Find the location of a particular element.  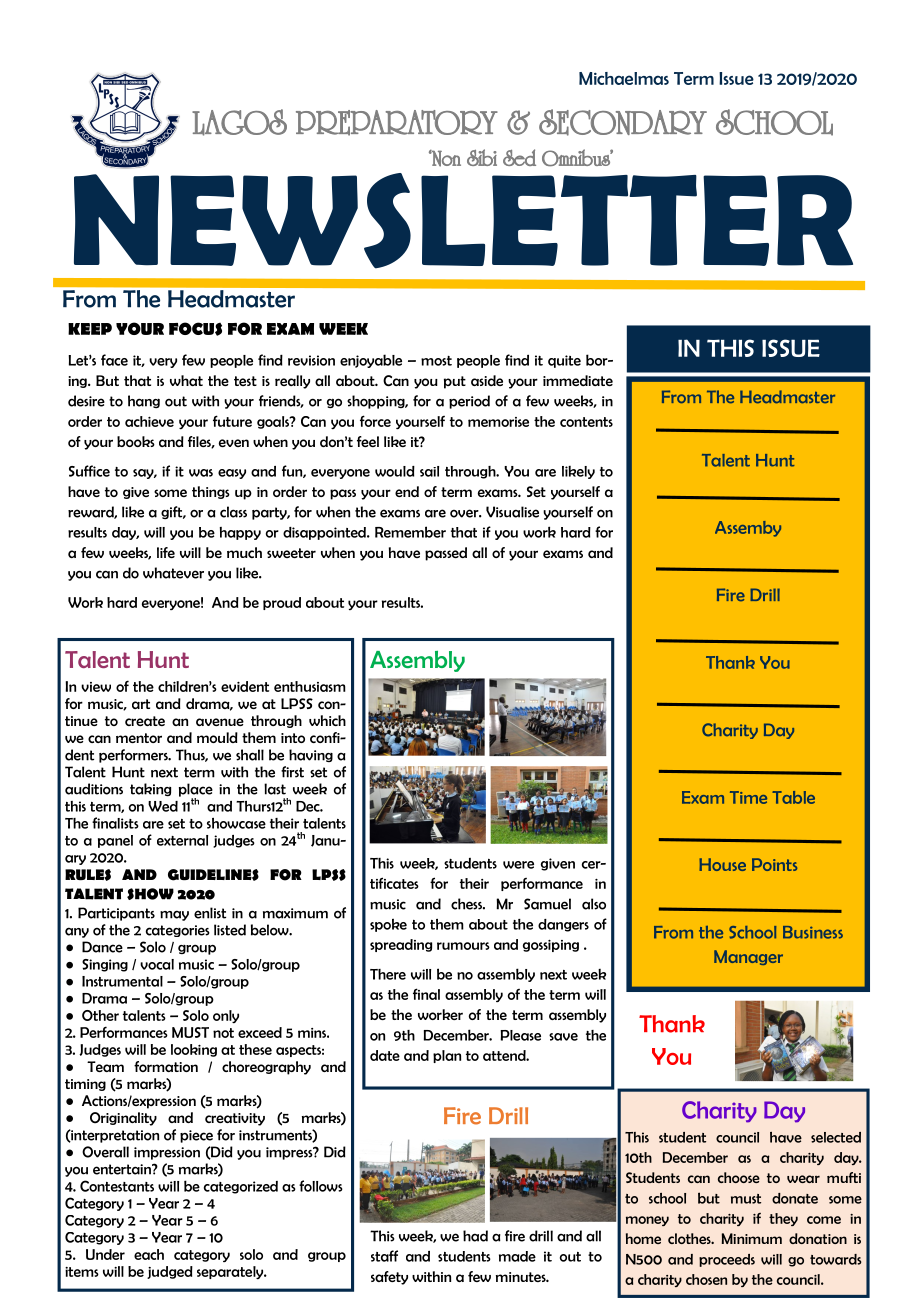

PREPARATORY is located at coordinates (397, 123).
